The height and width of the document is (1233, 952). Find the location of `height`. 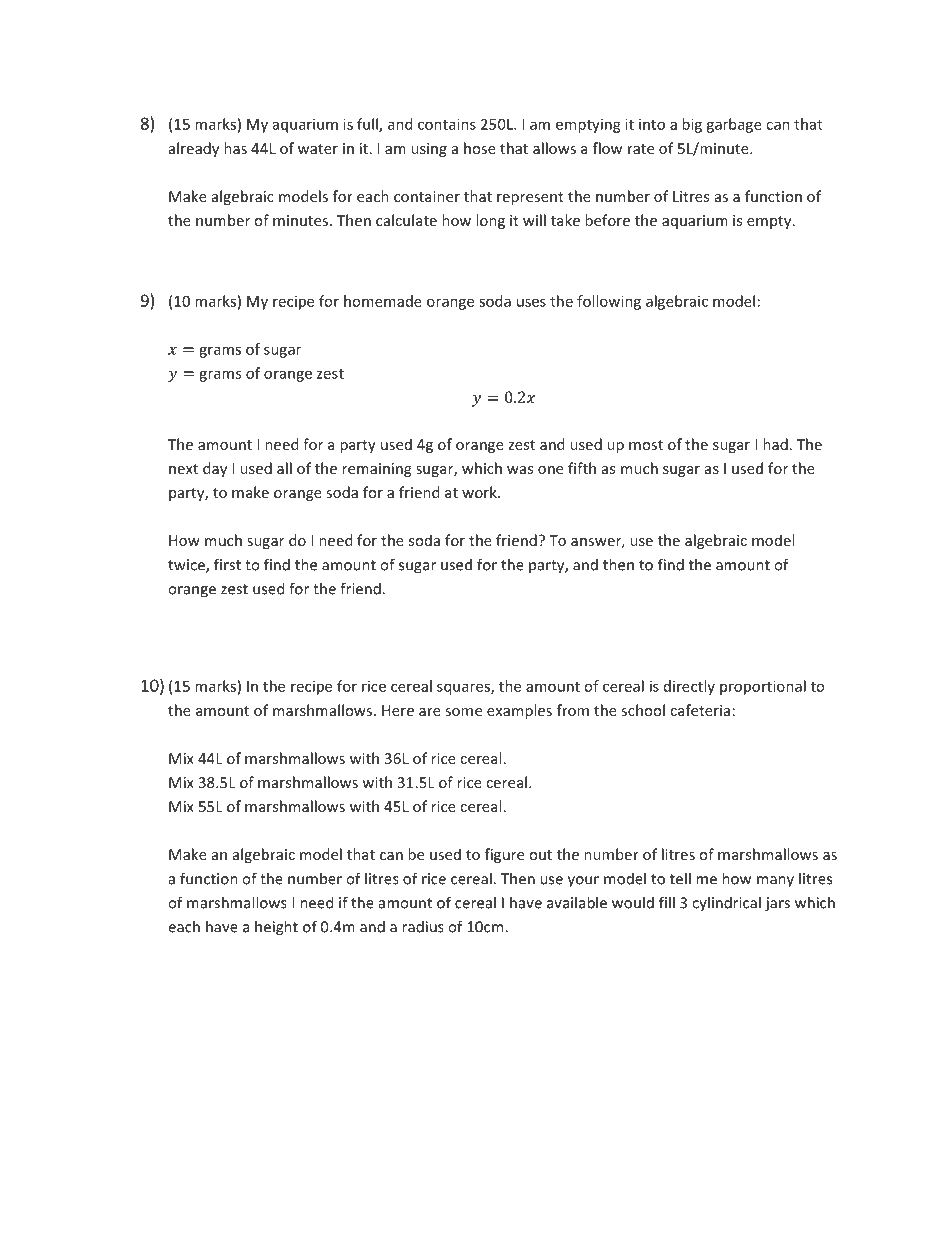

height is located at coordinates (276, 928).
